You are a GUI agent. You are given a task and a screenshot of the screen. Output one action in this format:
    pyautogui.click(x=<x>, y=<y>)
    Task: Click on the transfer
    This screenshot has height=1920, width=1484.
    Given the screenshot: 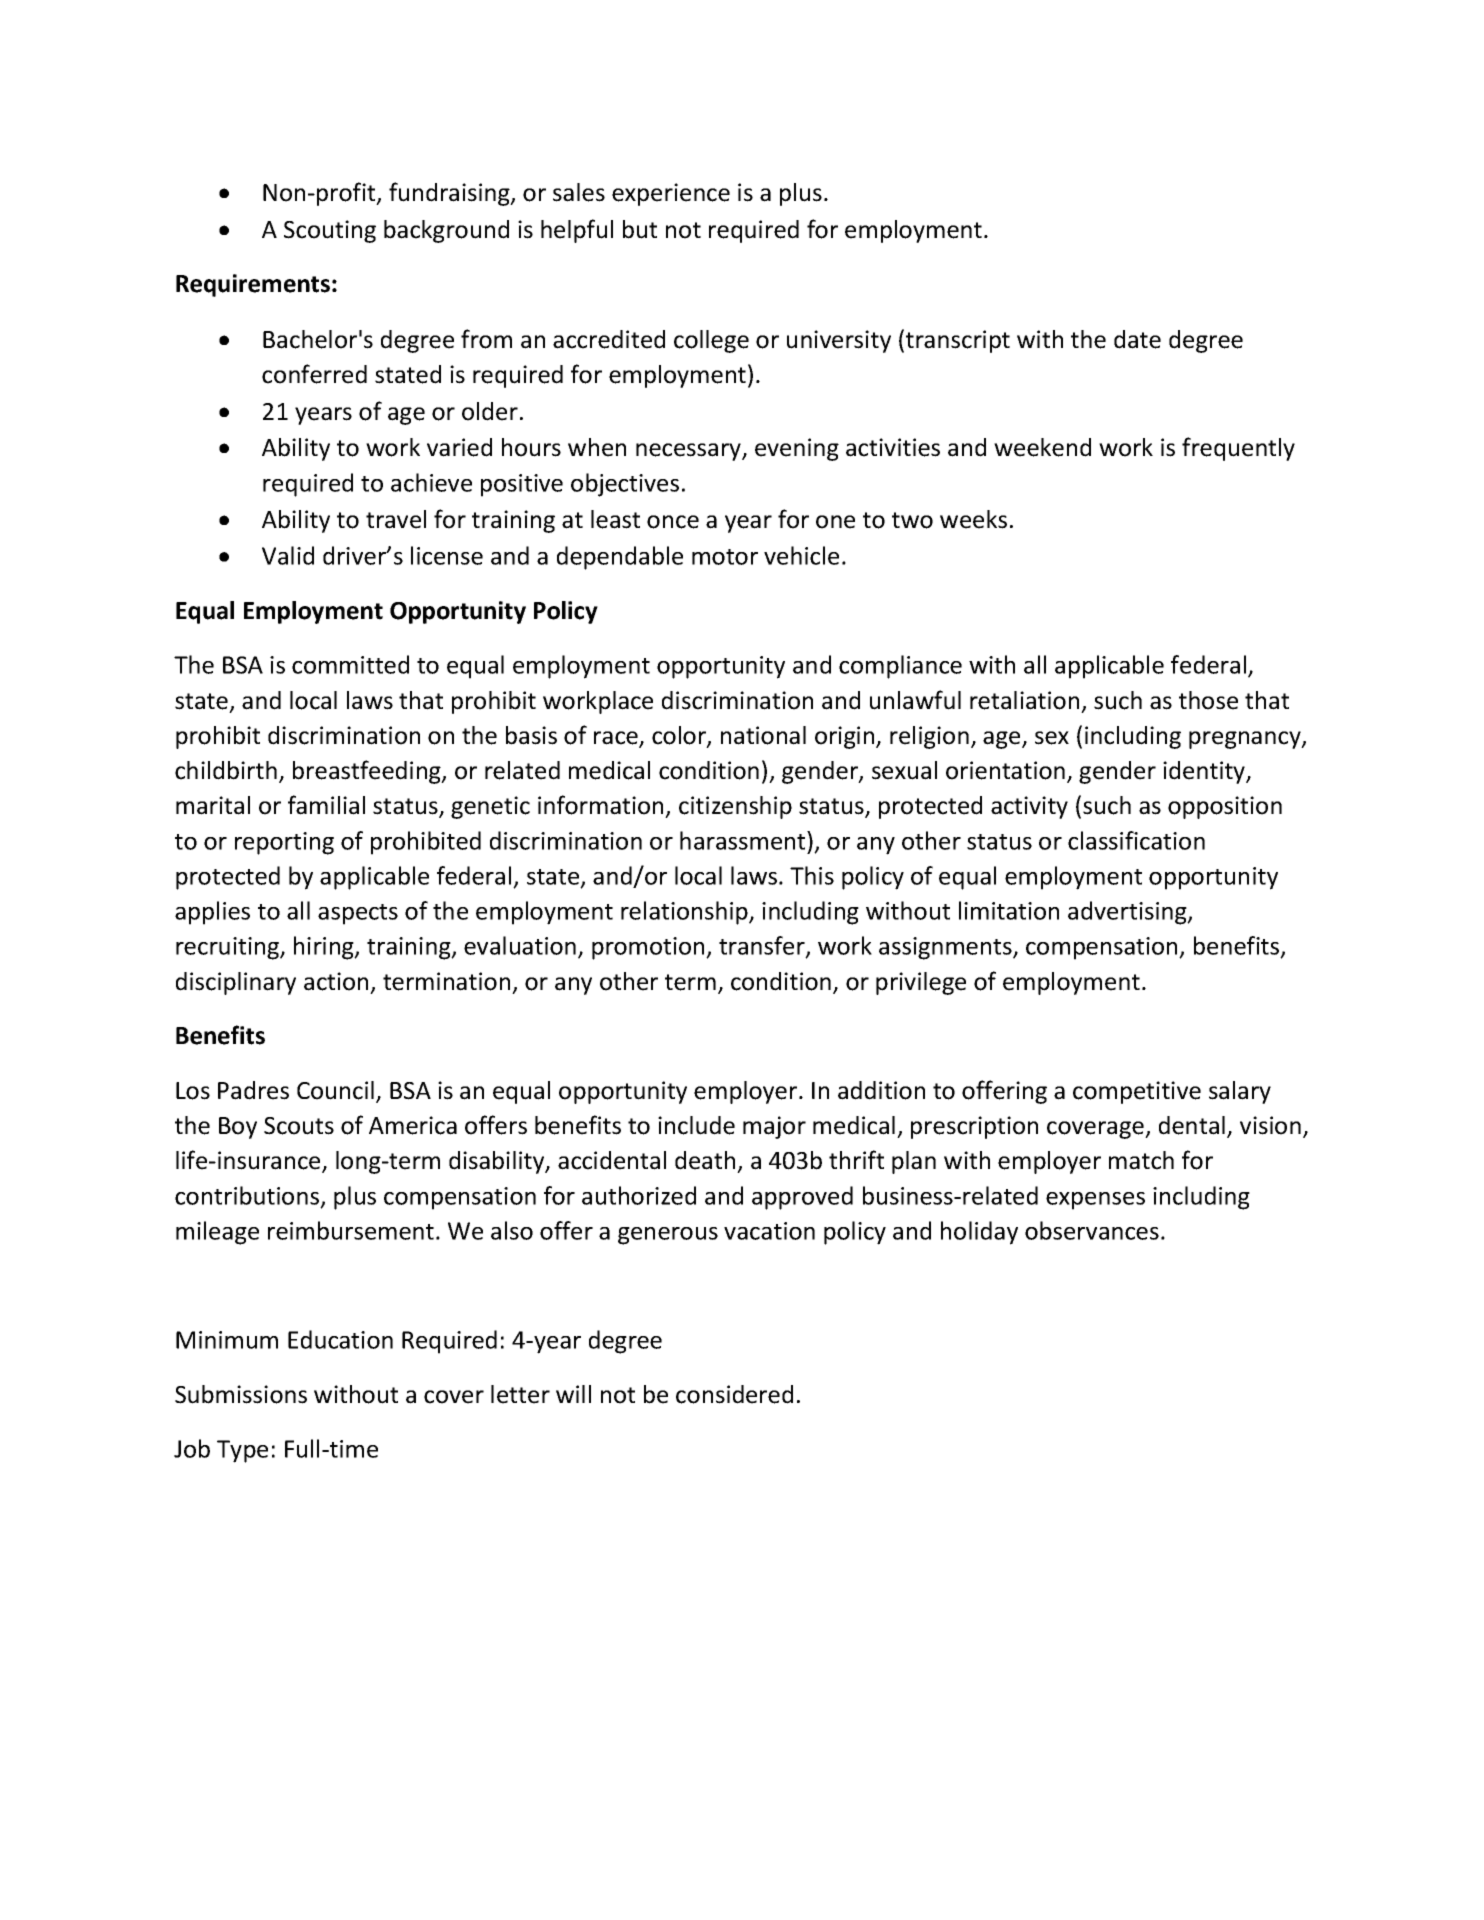 What is the action you would take?
    pyautogui.click(x=763, y=947)
